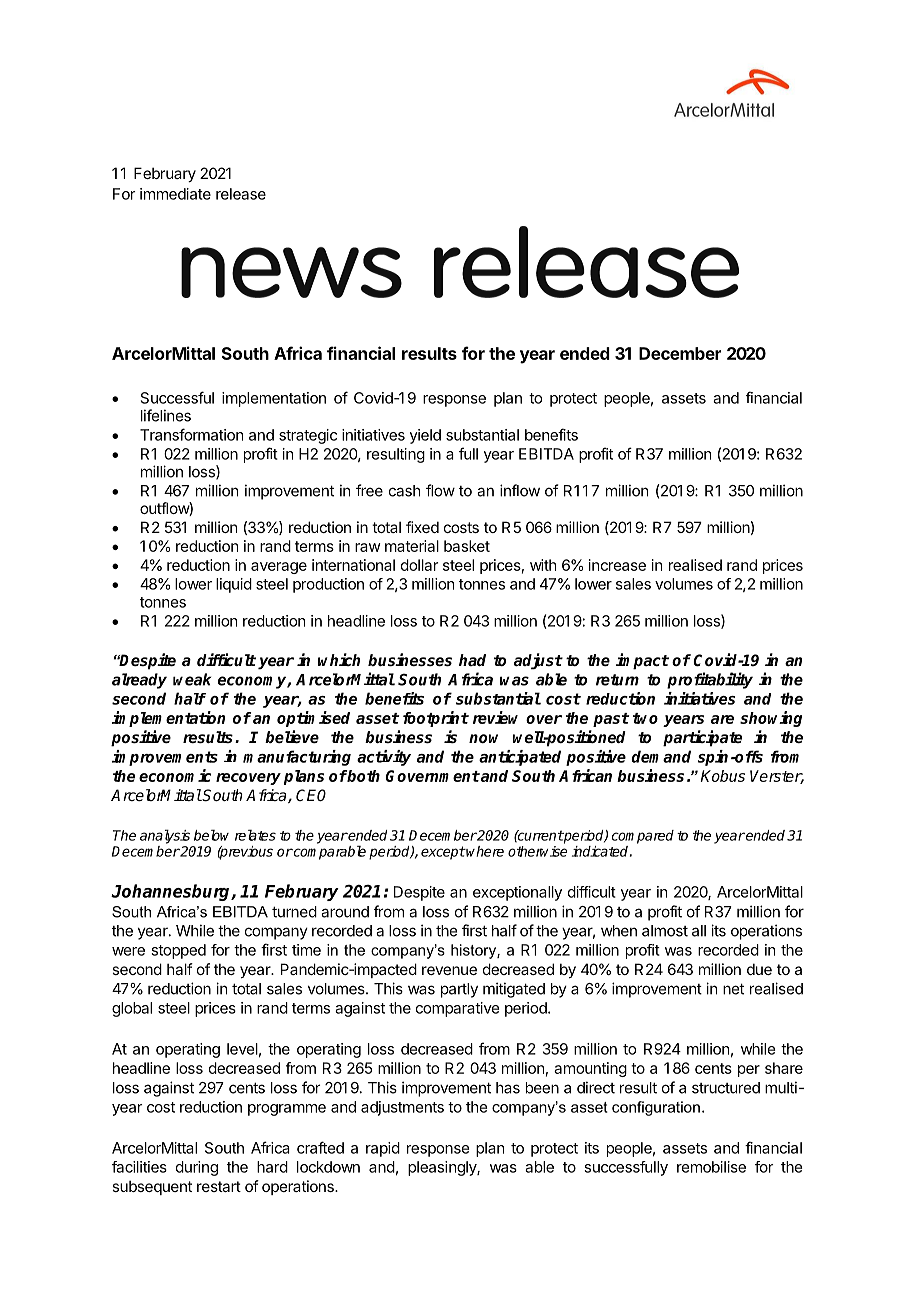 The height and width of the page is (1308, 924). What do you see at coordinates (192, 679) in the page?
I see `weak` at bounding box center [192, 679].
